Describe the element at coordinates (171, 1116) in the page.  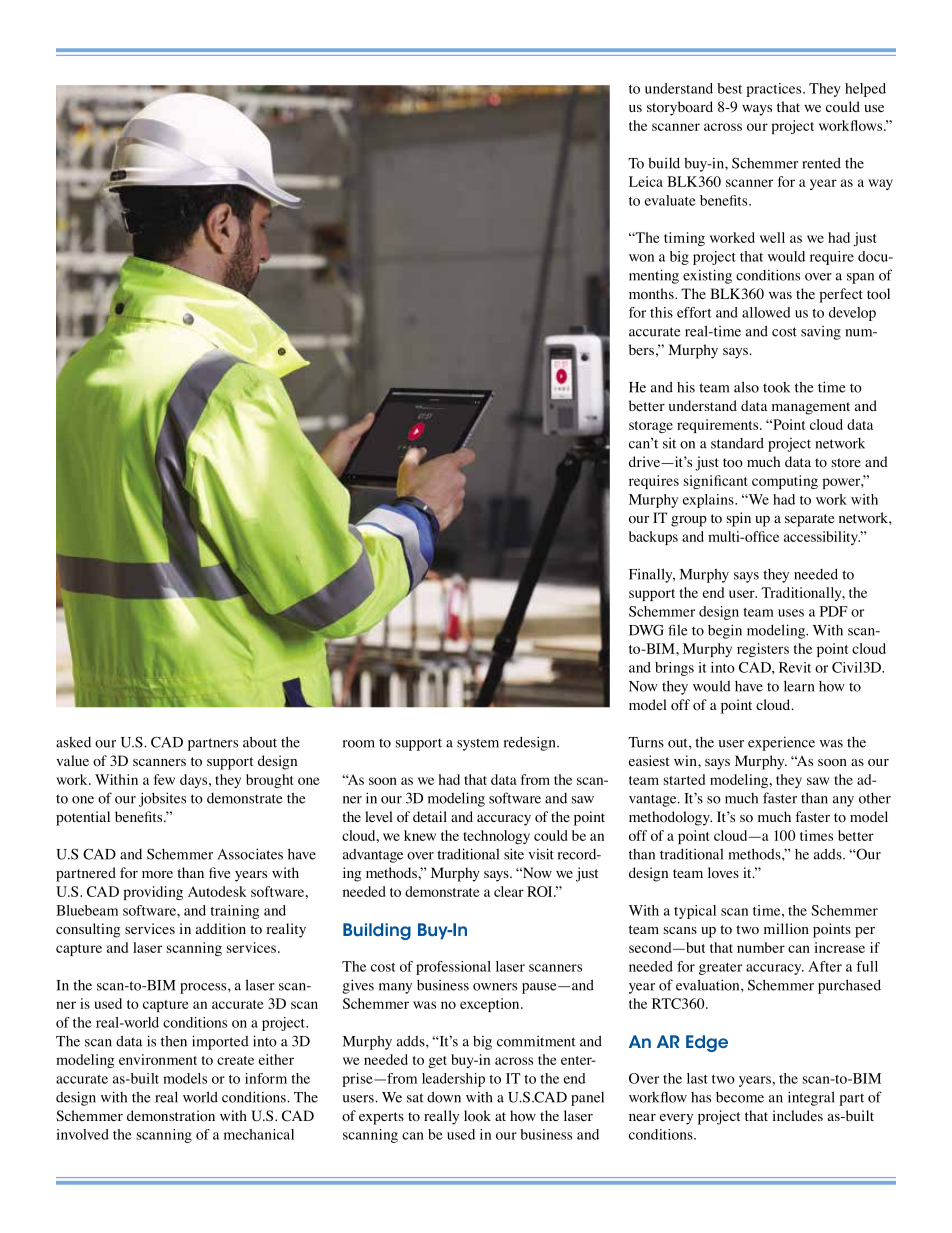
I see `demonstration` at that location.
